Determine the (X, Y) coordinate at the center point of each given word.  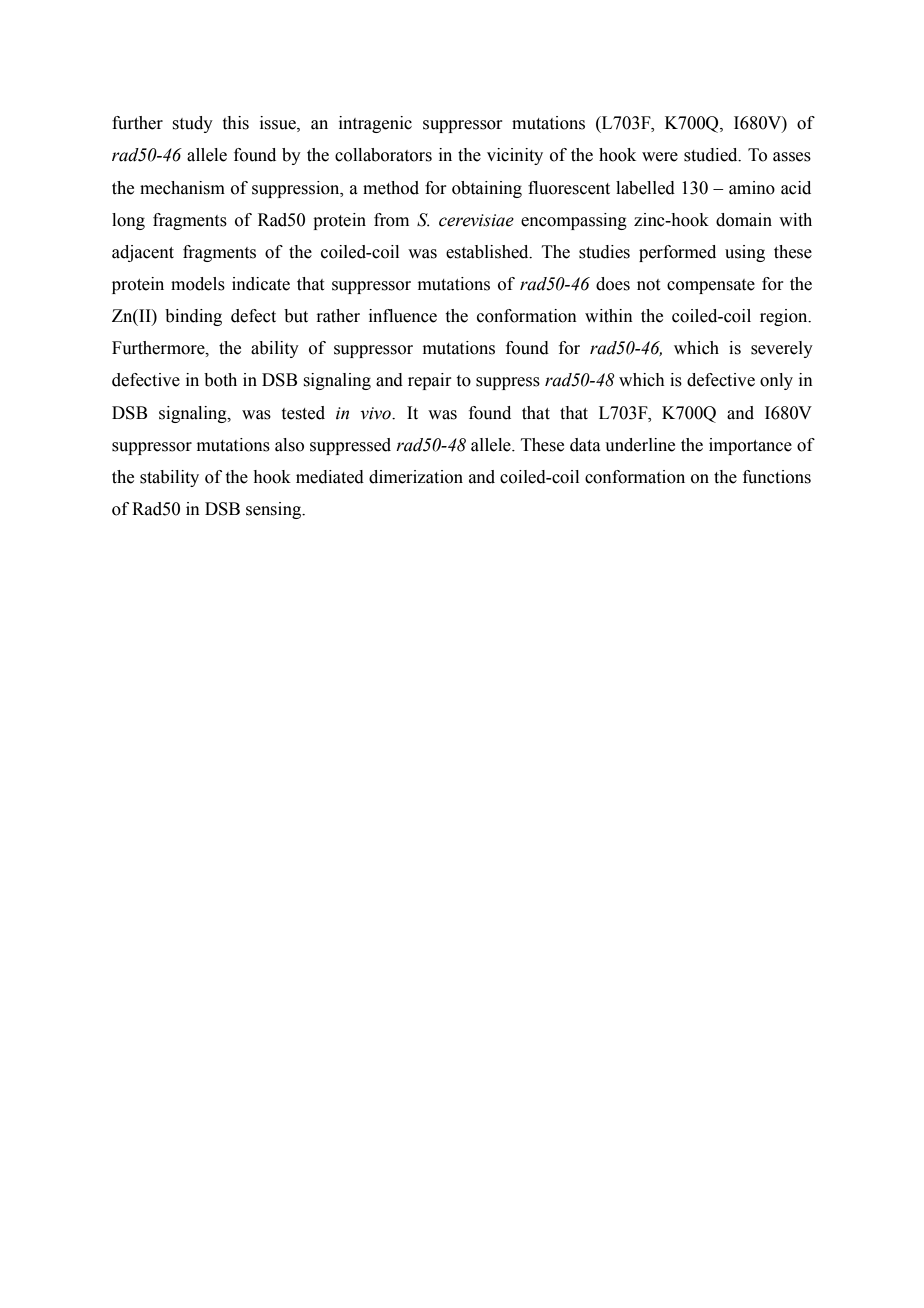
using (745, 253)
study (192, 124)
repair (430, 381)
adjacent (143, 253)
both (220, 380)
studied (712, 155)
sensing (274, 510)
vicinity (515, 156)
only (776, 381)
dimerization (416, 477)
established (488, 252)
